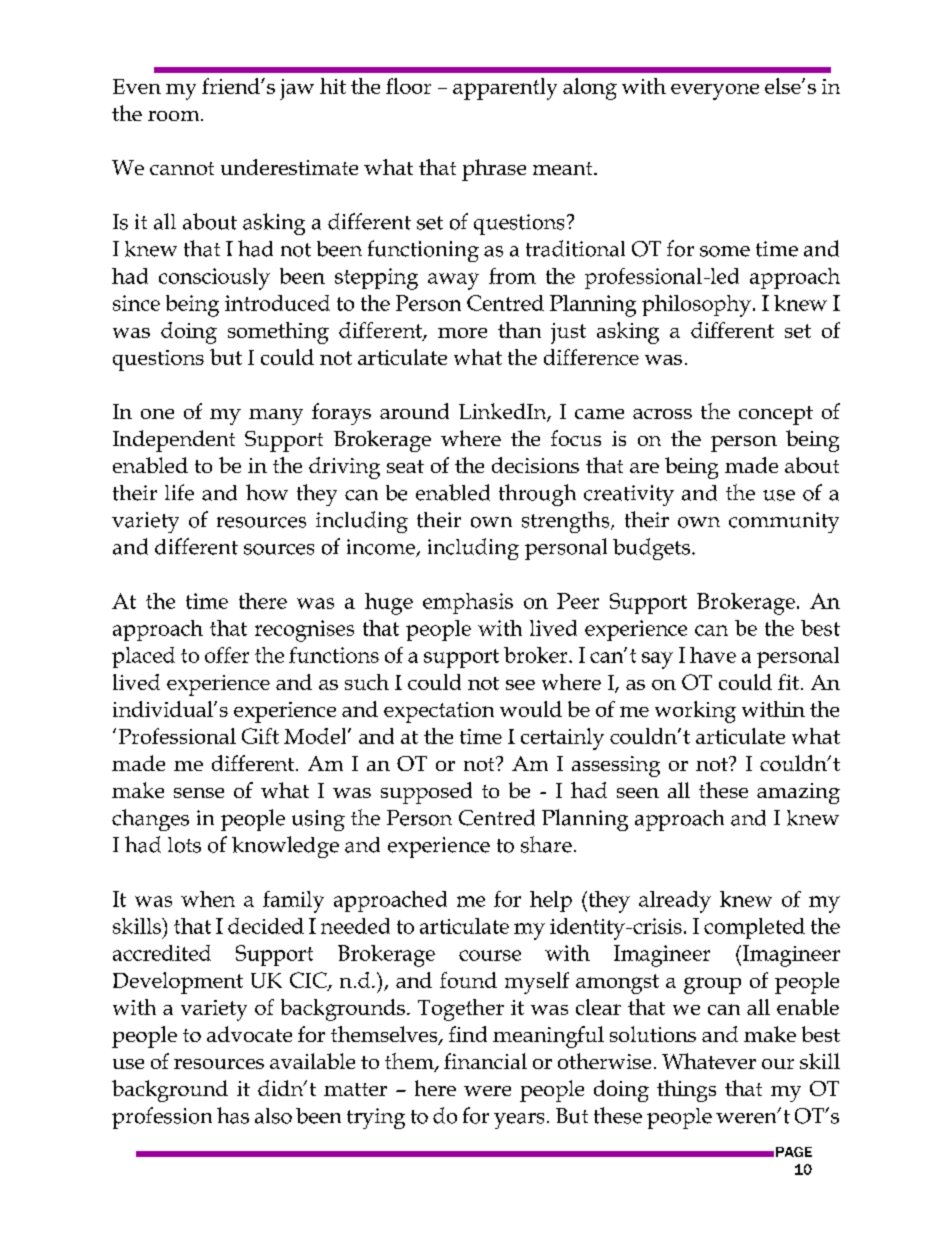 This image has height=1233, width=952. What do you see at coordinates (715, 92) in the image?
I see `everyone` at bounding box center [715, 92].
